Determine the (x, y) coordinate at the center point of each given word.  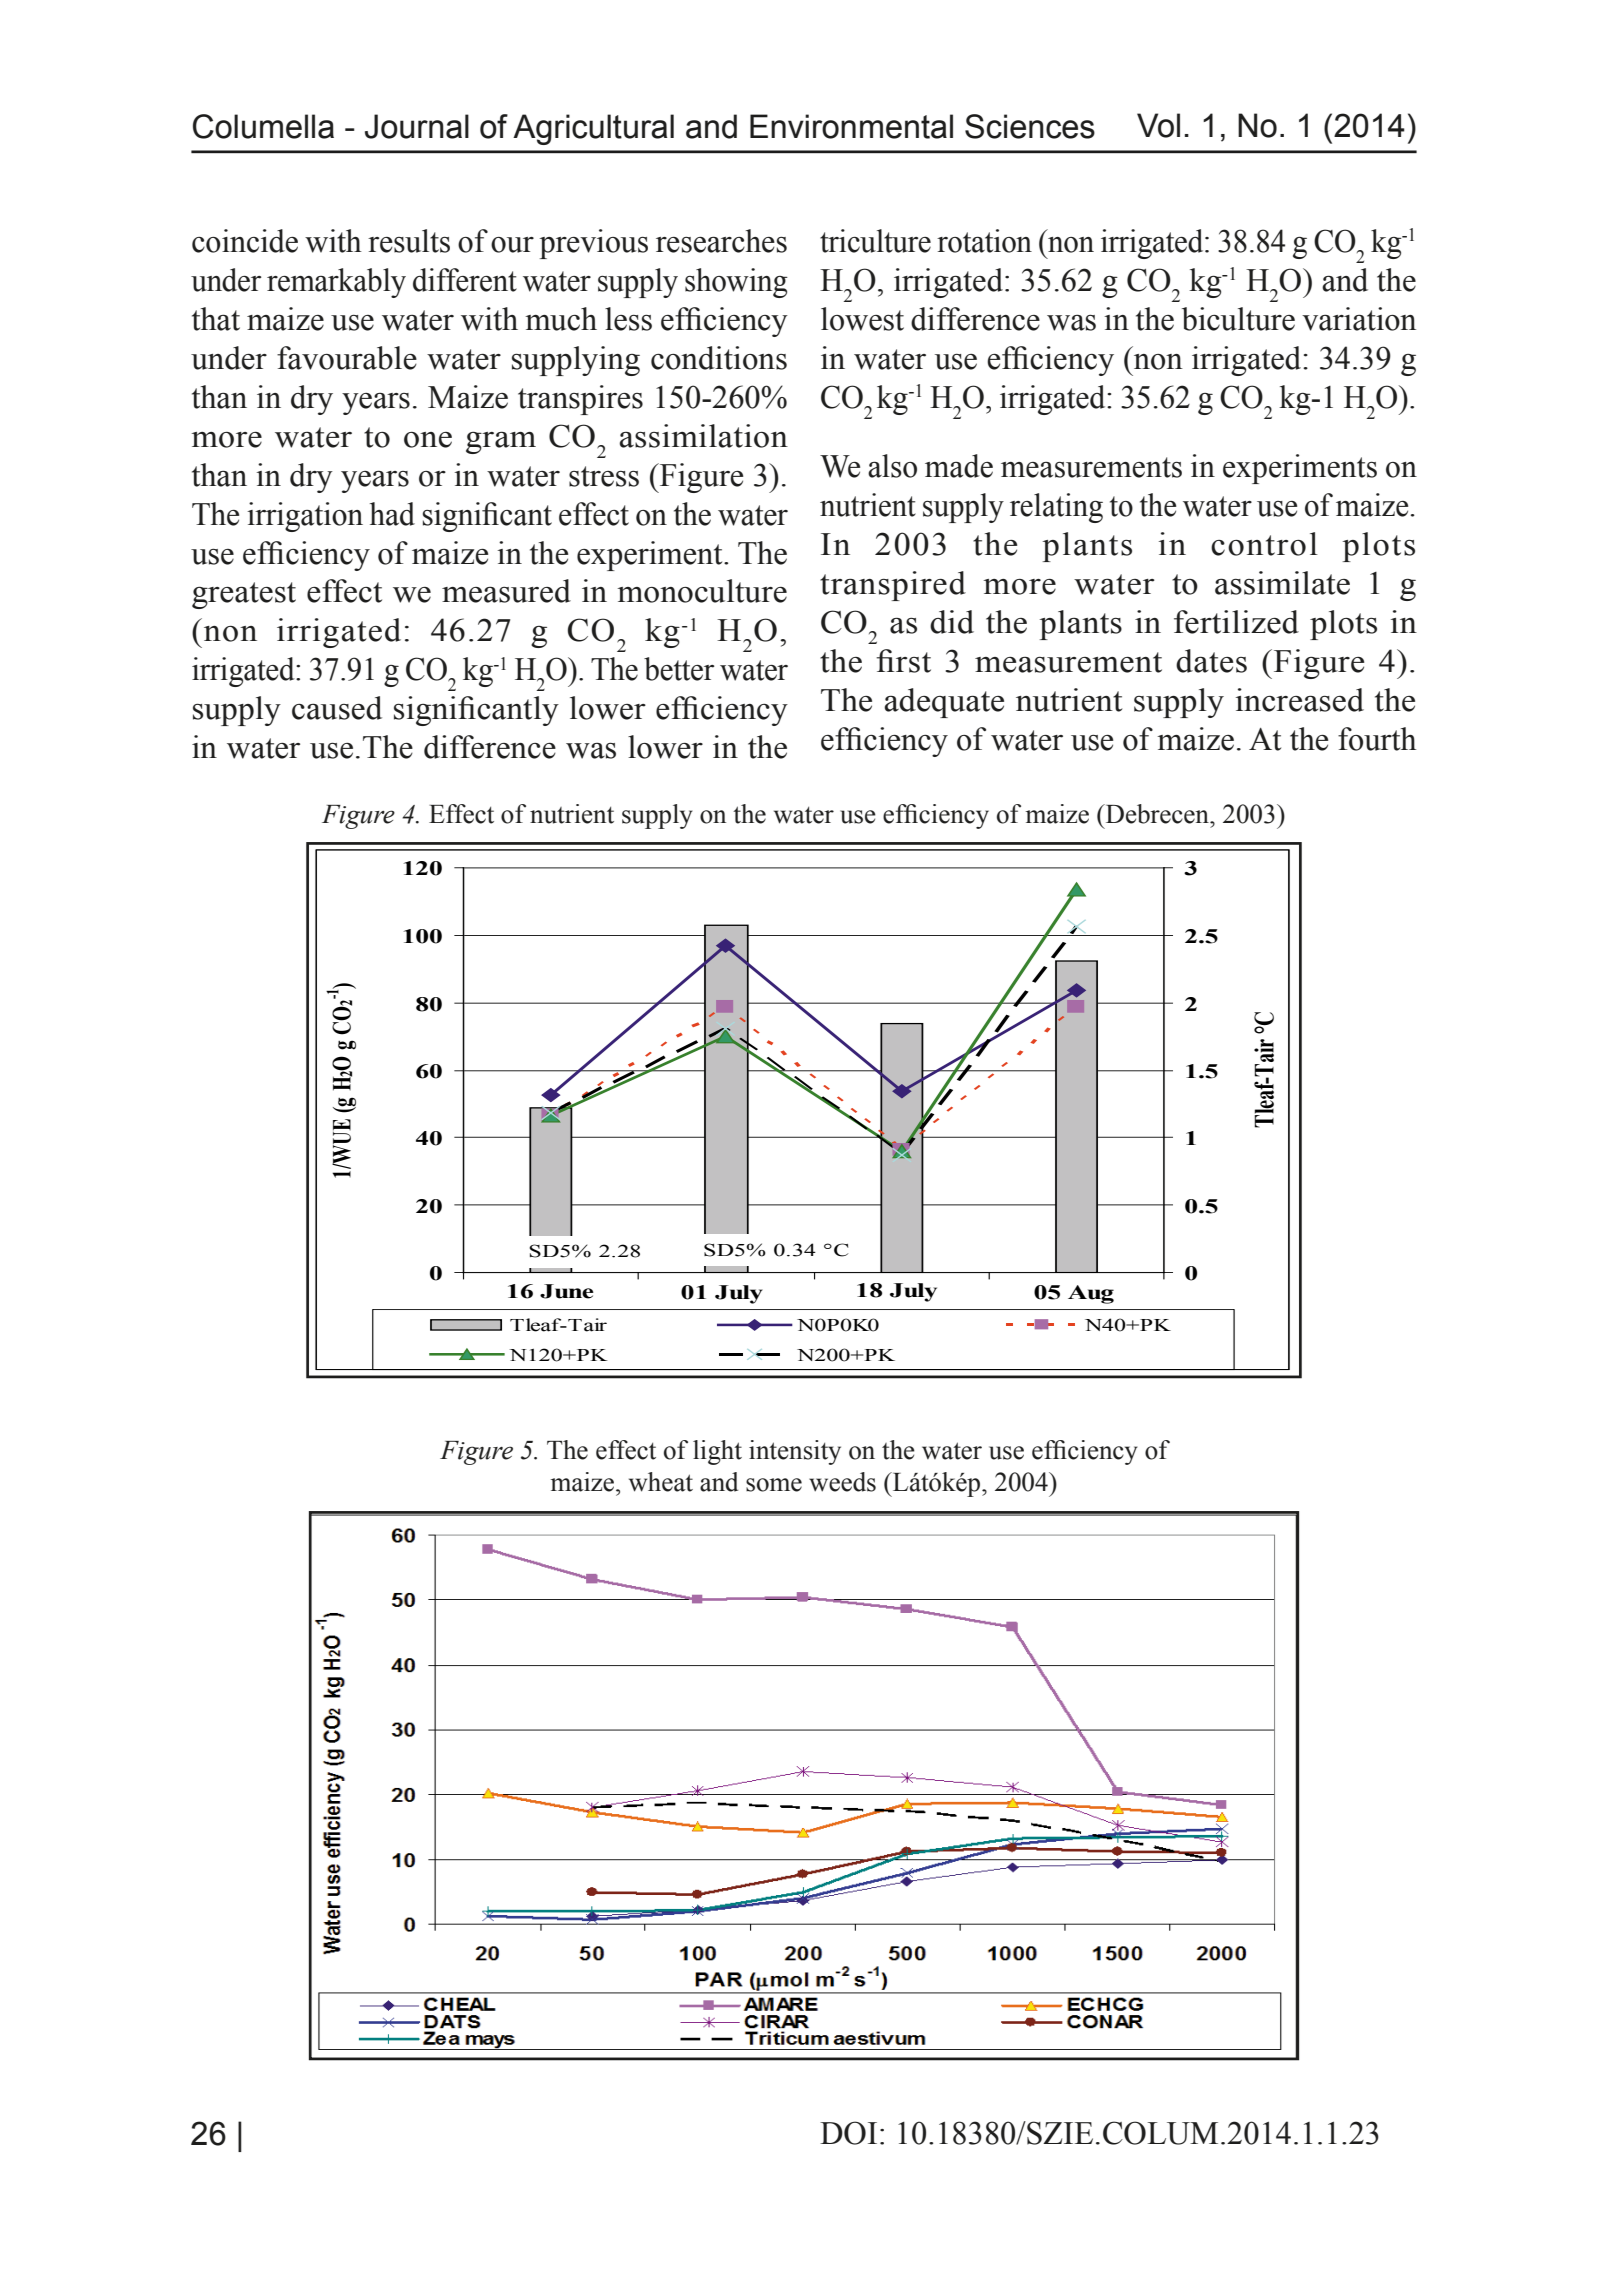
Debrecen (1157, 814)
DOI (848, 2133)
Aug (1091, 1294)
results (409, 241)
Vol (1158, 125)
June (567, 1291)
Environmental (851, 126)
